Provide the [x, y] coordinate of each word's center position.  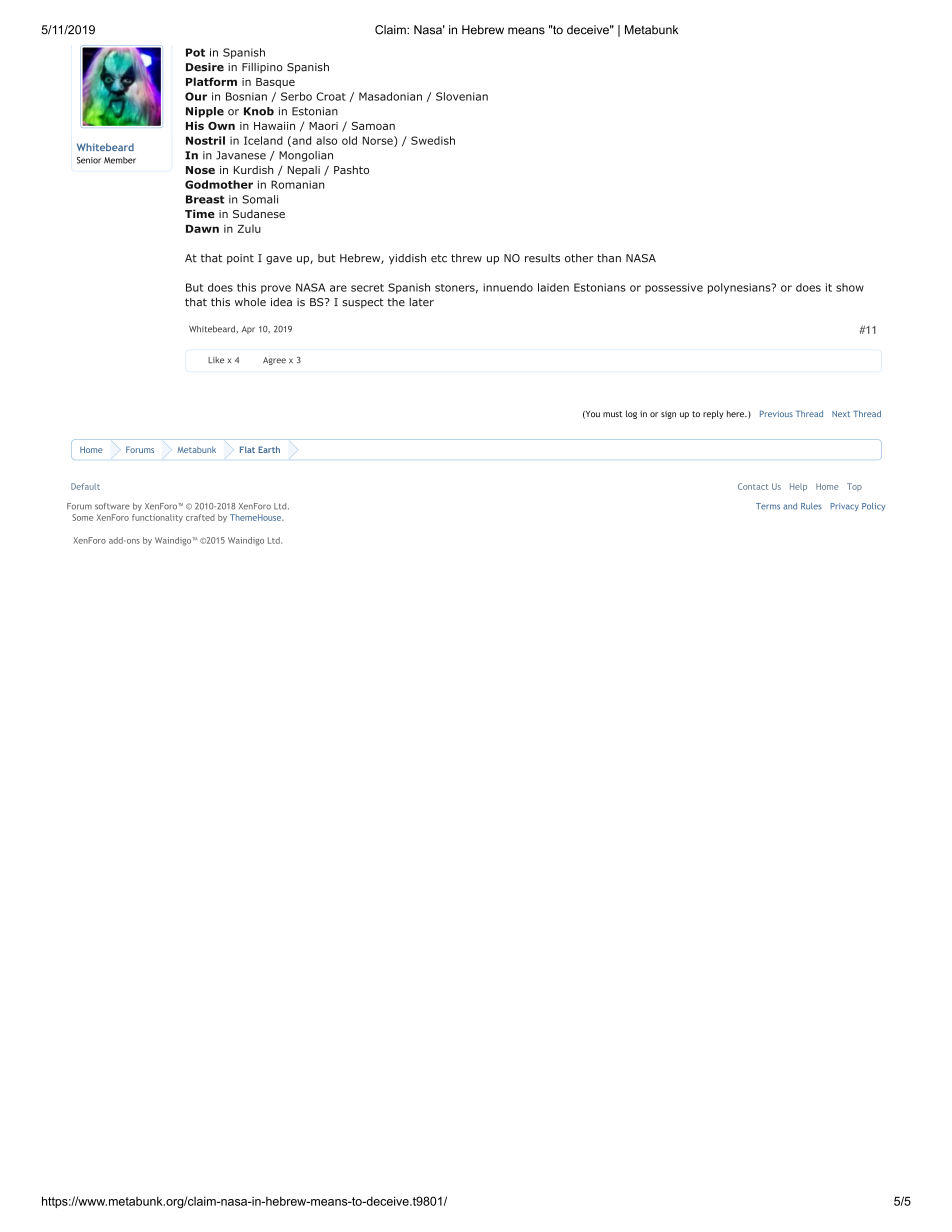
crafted [200, 517]
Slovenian [462, 96]
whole [250, 302]
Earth [269, 449]
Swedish [433, 140]
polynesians [740, 288]
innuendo [508, 287]
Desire [205, 67]
